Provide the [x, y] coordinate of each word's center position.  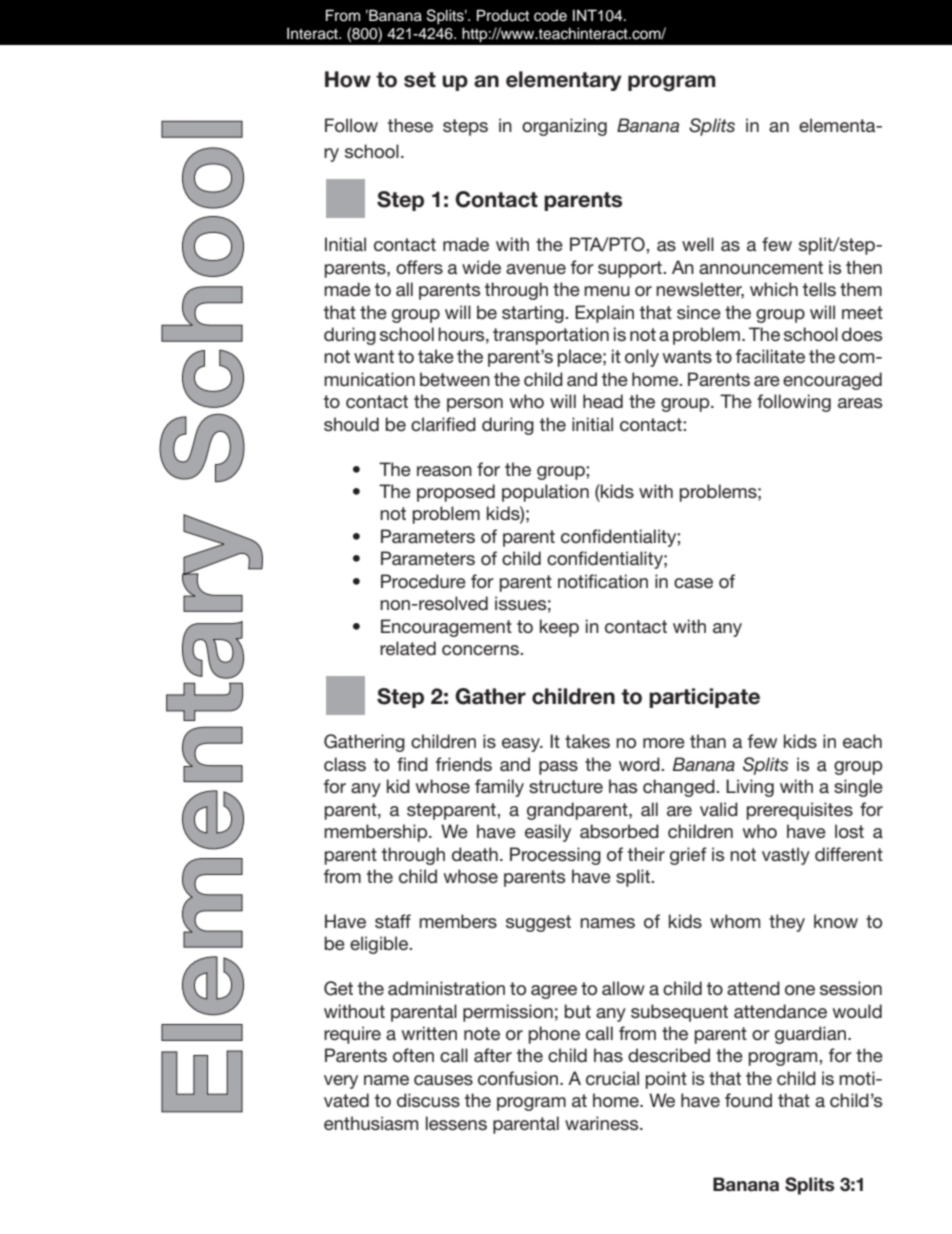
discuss [428, 1100]
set [420, 80]
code [550, 16]
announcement [761, 268]
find [412, 764]
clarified [443, 424]
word [640, 764]
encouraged [832, 381]
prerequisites [800, 811]
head [603, 401]
